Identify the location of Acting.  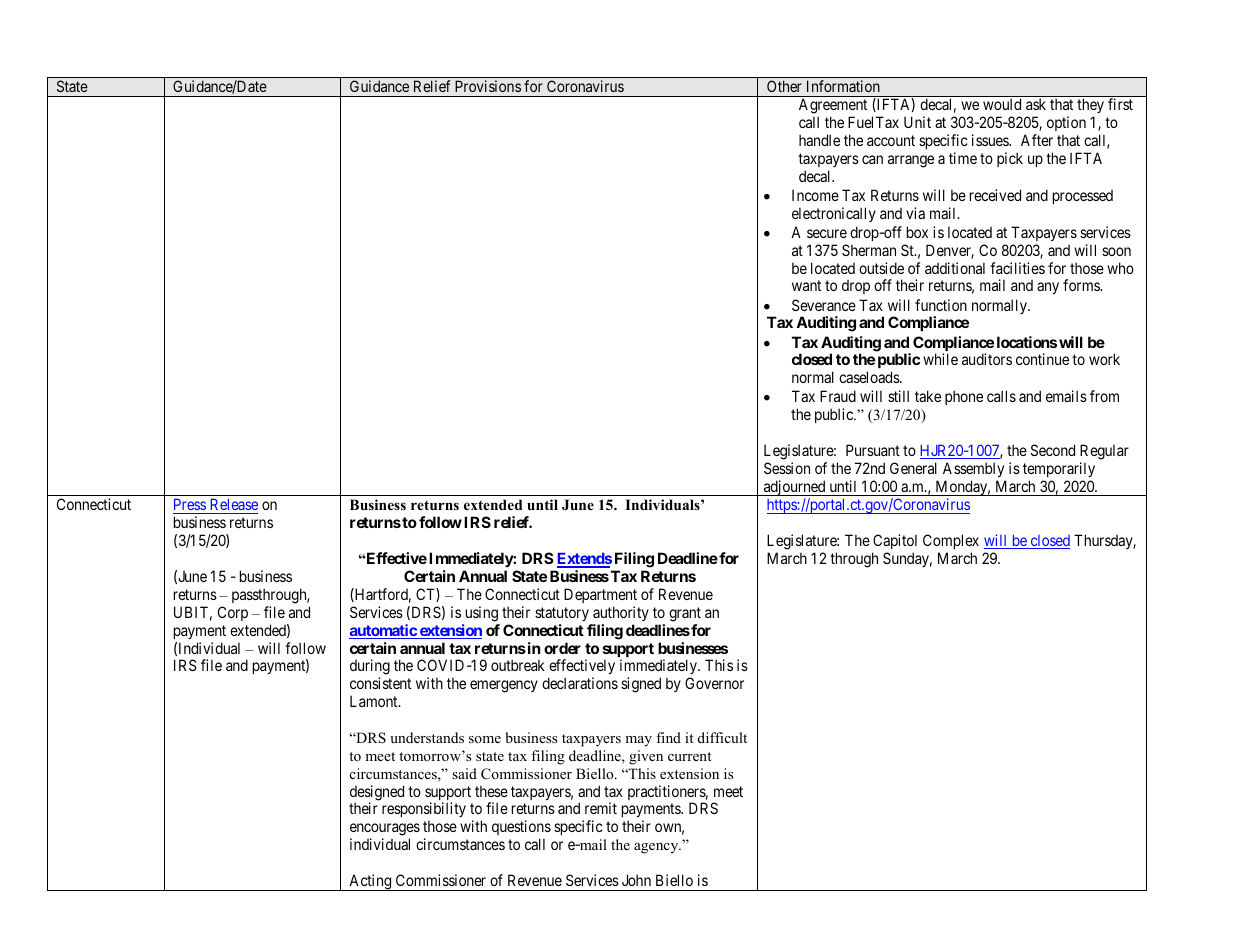
(370, 882).
